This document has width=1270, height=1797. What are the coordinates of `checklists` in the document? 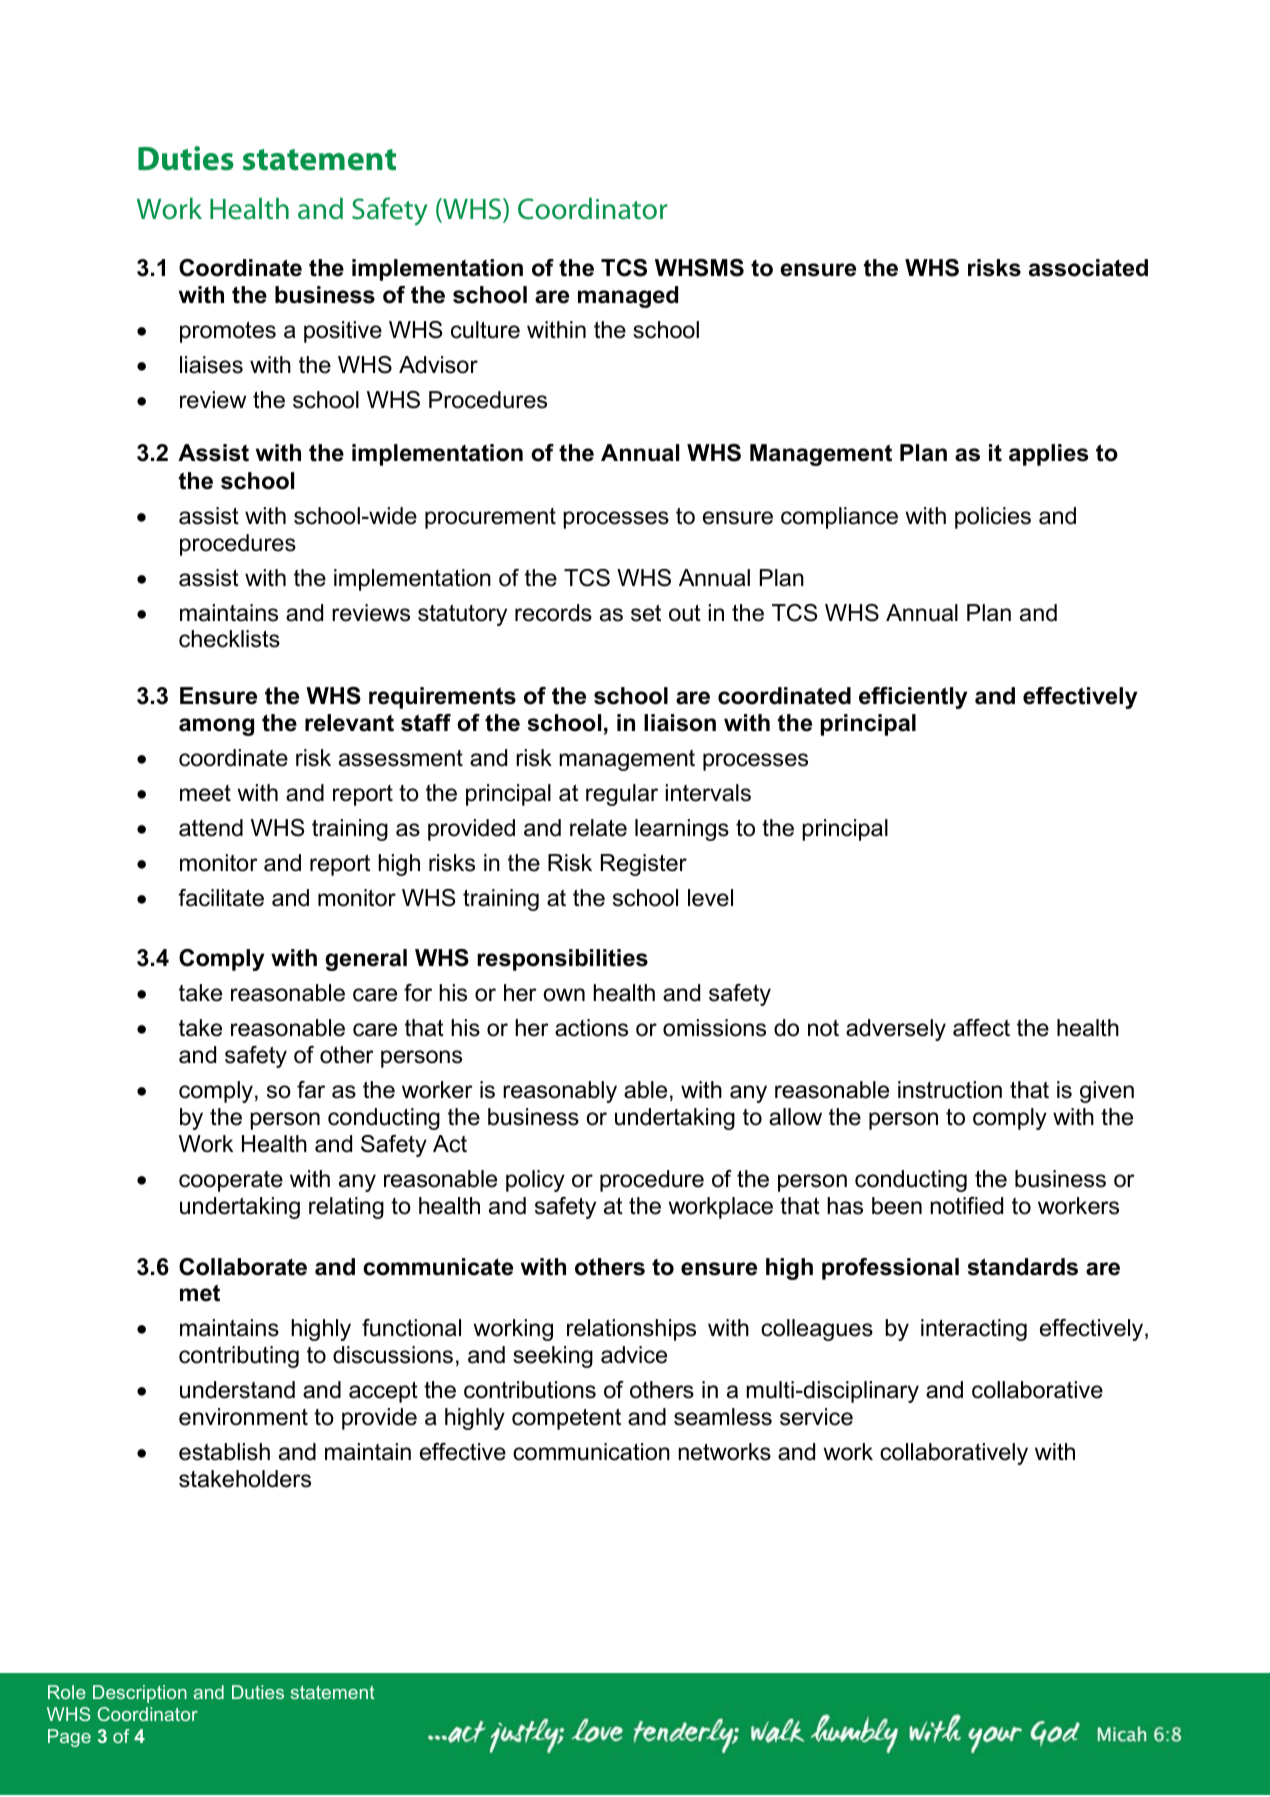 It's located at (229, 639).
